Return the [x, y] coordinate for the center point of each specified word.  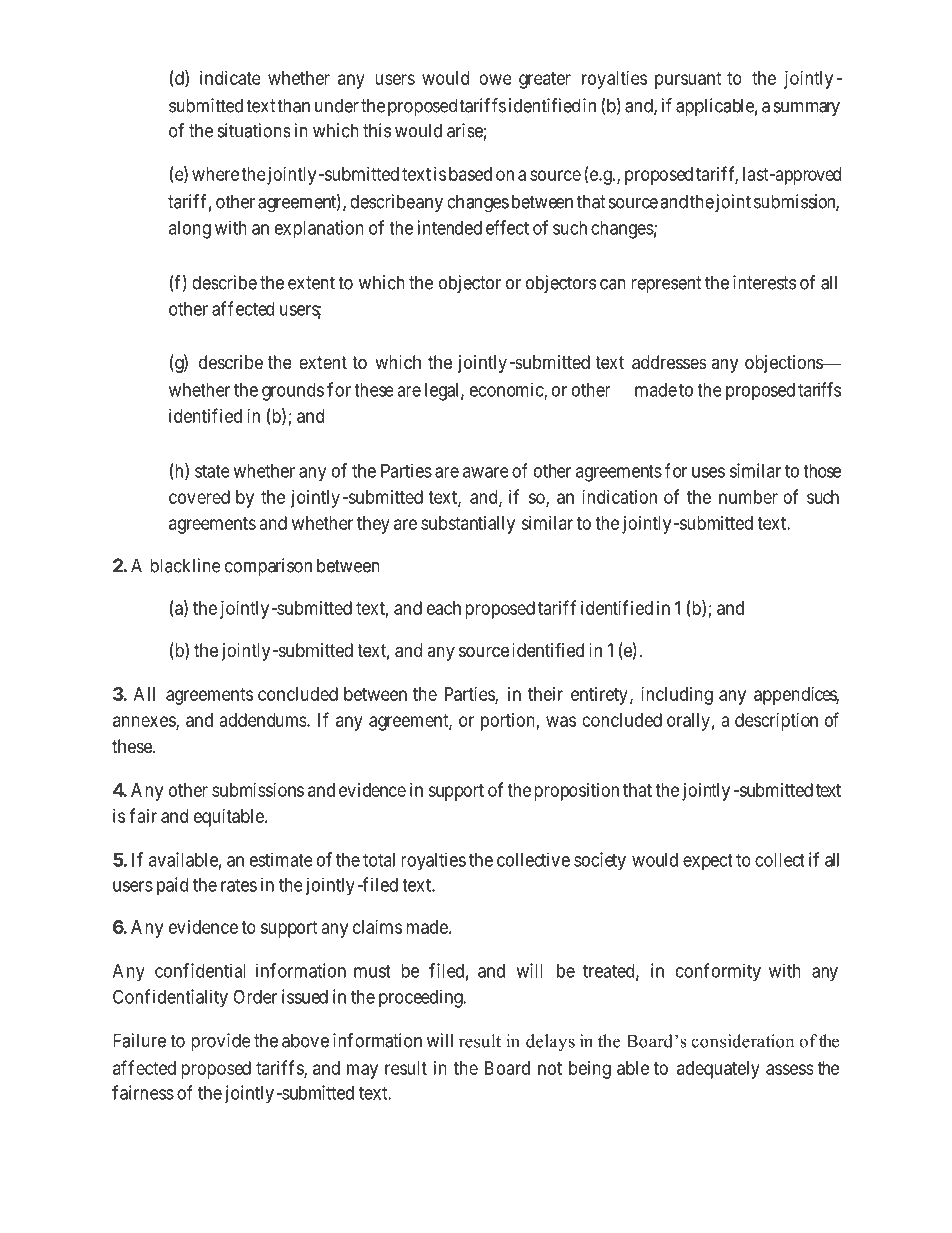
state [212, 471]
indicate [230, 78]
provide [221, 1042]
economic [507, 390]
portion [508, 722]
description [776, 722]
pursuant [688, 80]
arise [465, 130]
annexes [145, 722]
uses [708, 472]
